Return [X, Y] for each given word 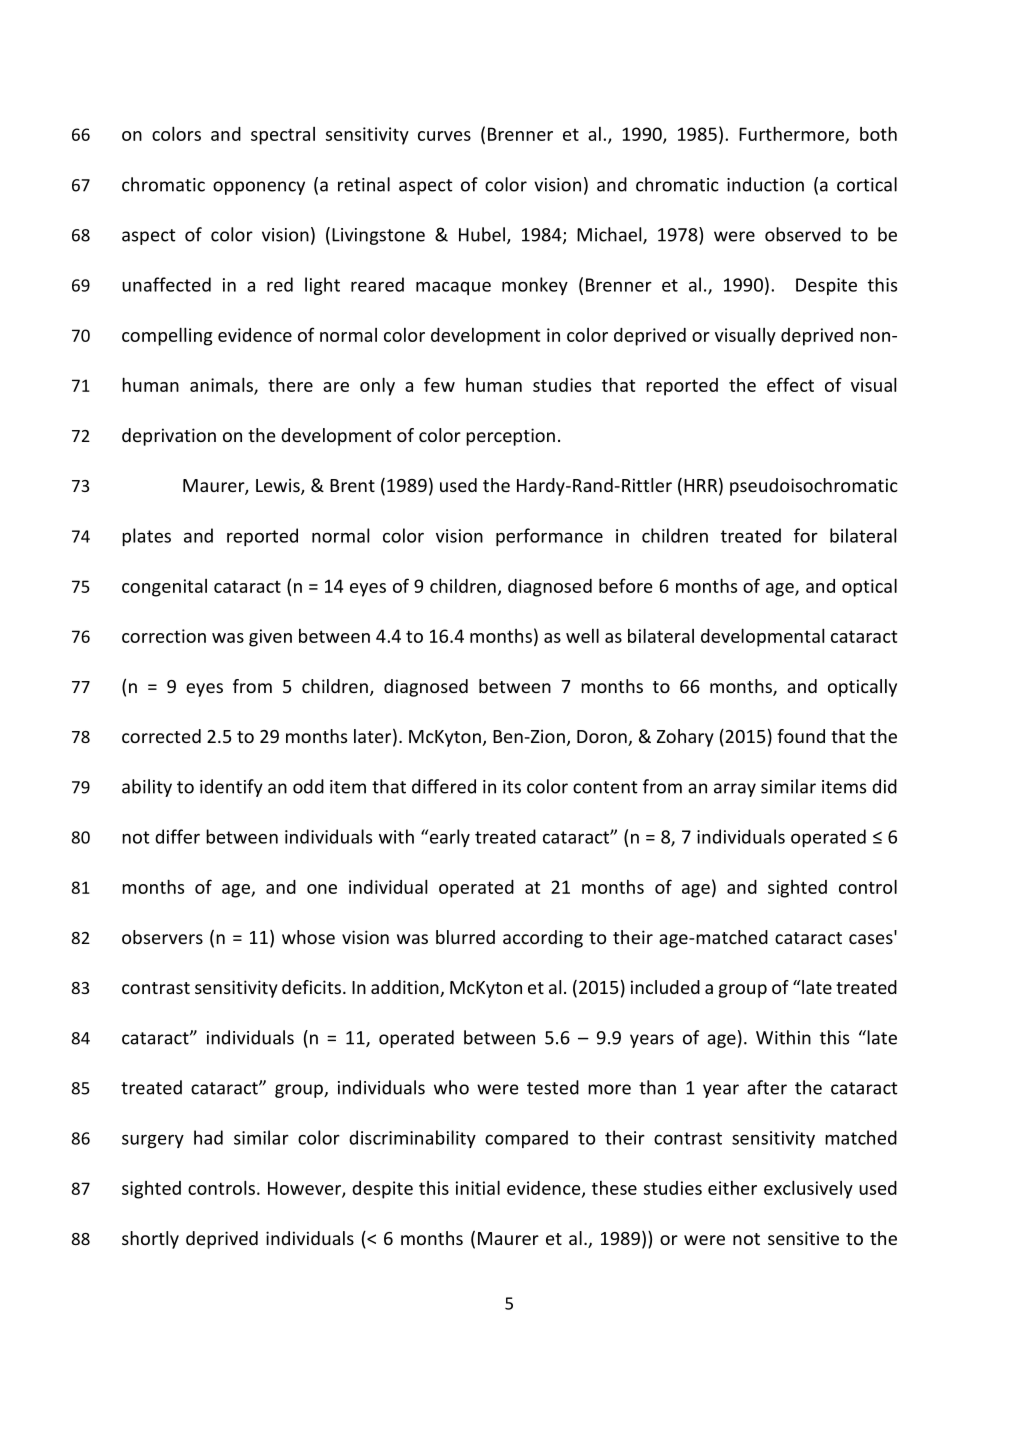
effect [790, 384]
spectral [283, 136]
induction [765, 184]
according [543, 939]
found [801, 736]
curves [444, 136]
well [582, 635]
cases [872, 938]
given [270, 638]
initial [478, 1187]
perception [510, 437]
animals [222, 385]
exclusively [808, 1189]
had [208, 1137]
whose [308, 937]
